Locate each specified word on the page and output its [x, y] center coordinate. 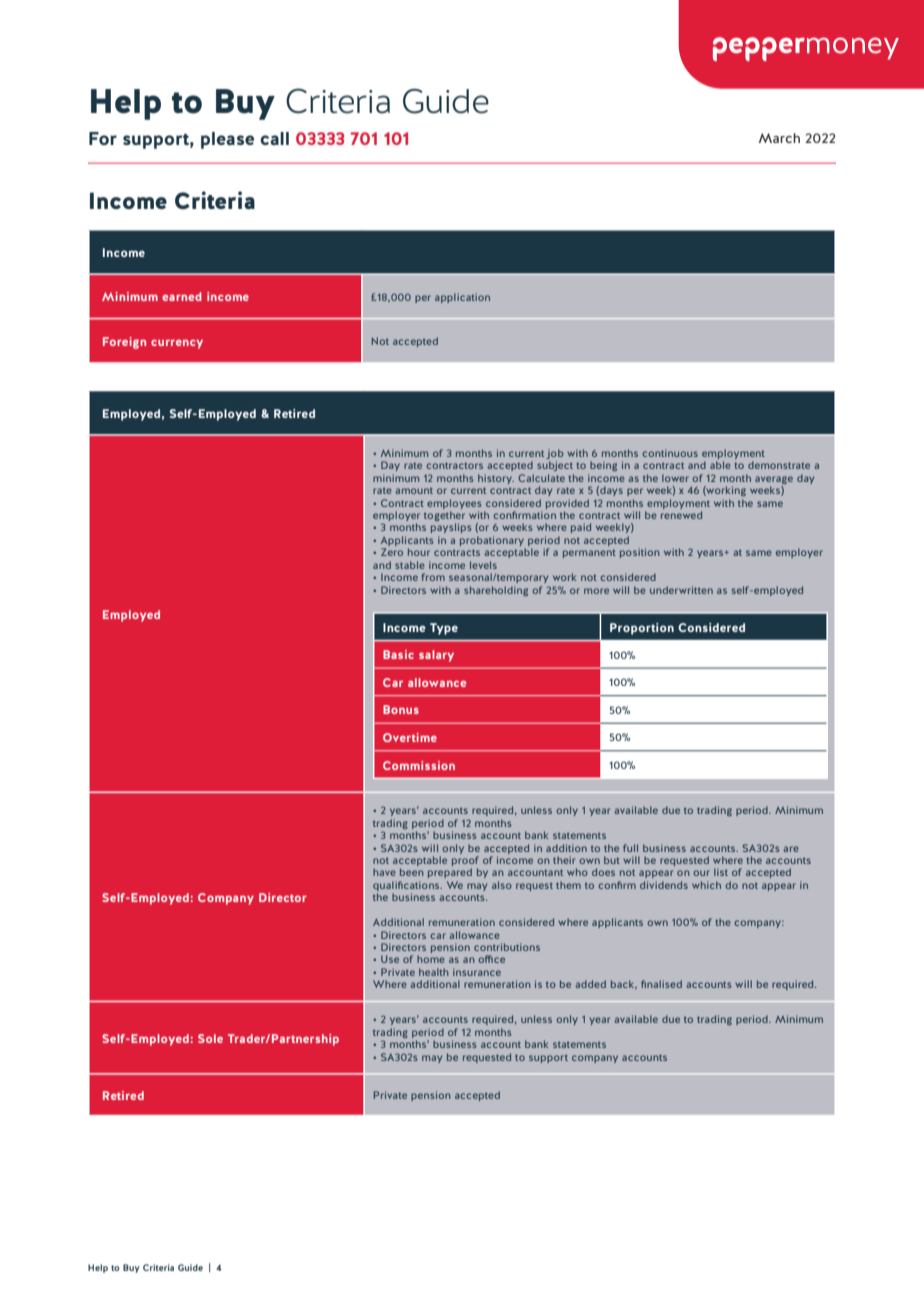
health [434, 972]
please [227, 140]
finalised [661, 984]
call [274, 138]
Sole [210, 1038]
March [779, 138]
